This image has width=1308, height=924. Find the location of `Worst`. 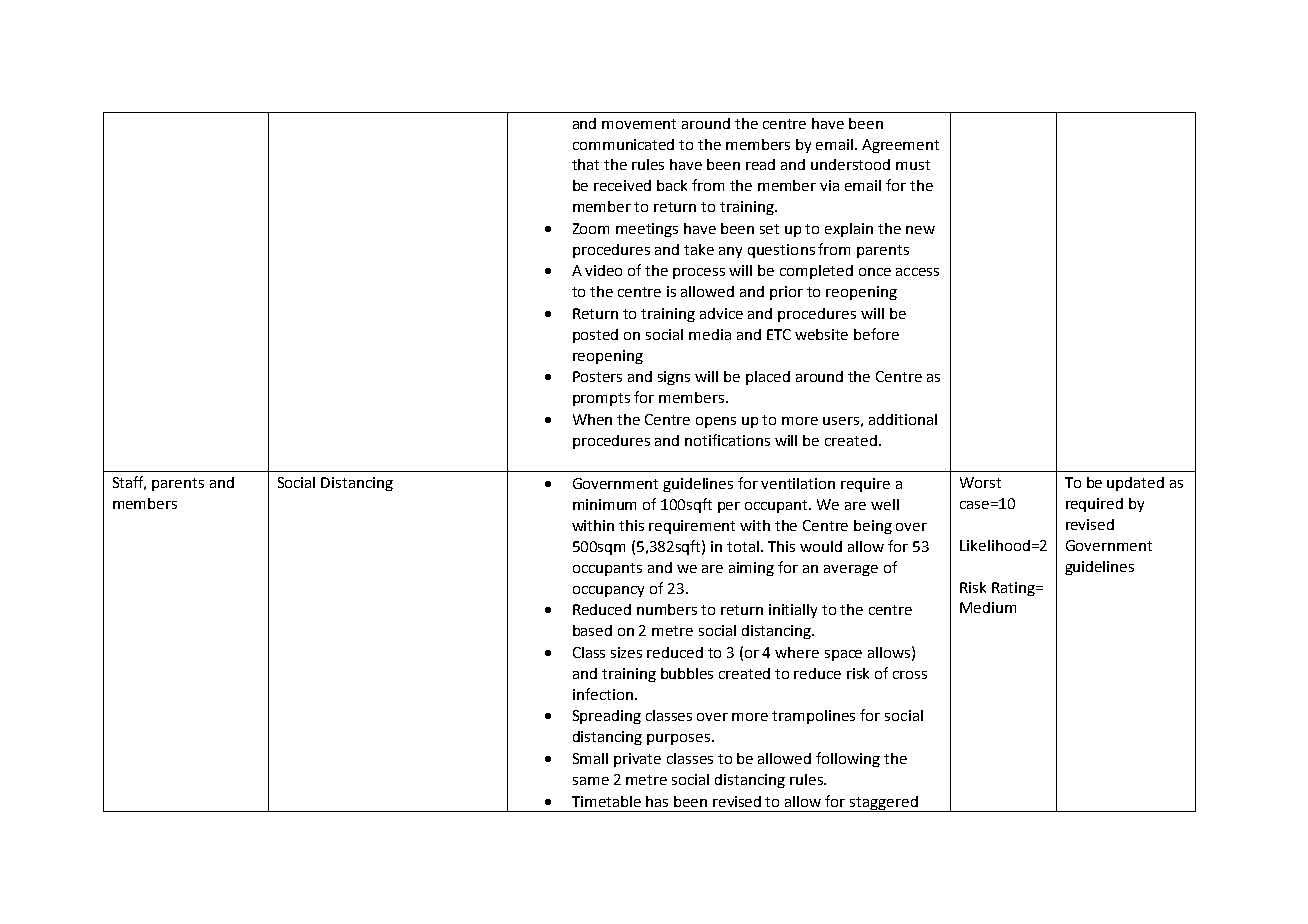

Worst is located at coordinates (980, 482).
